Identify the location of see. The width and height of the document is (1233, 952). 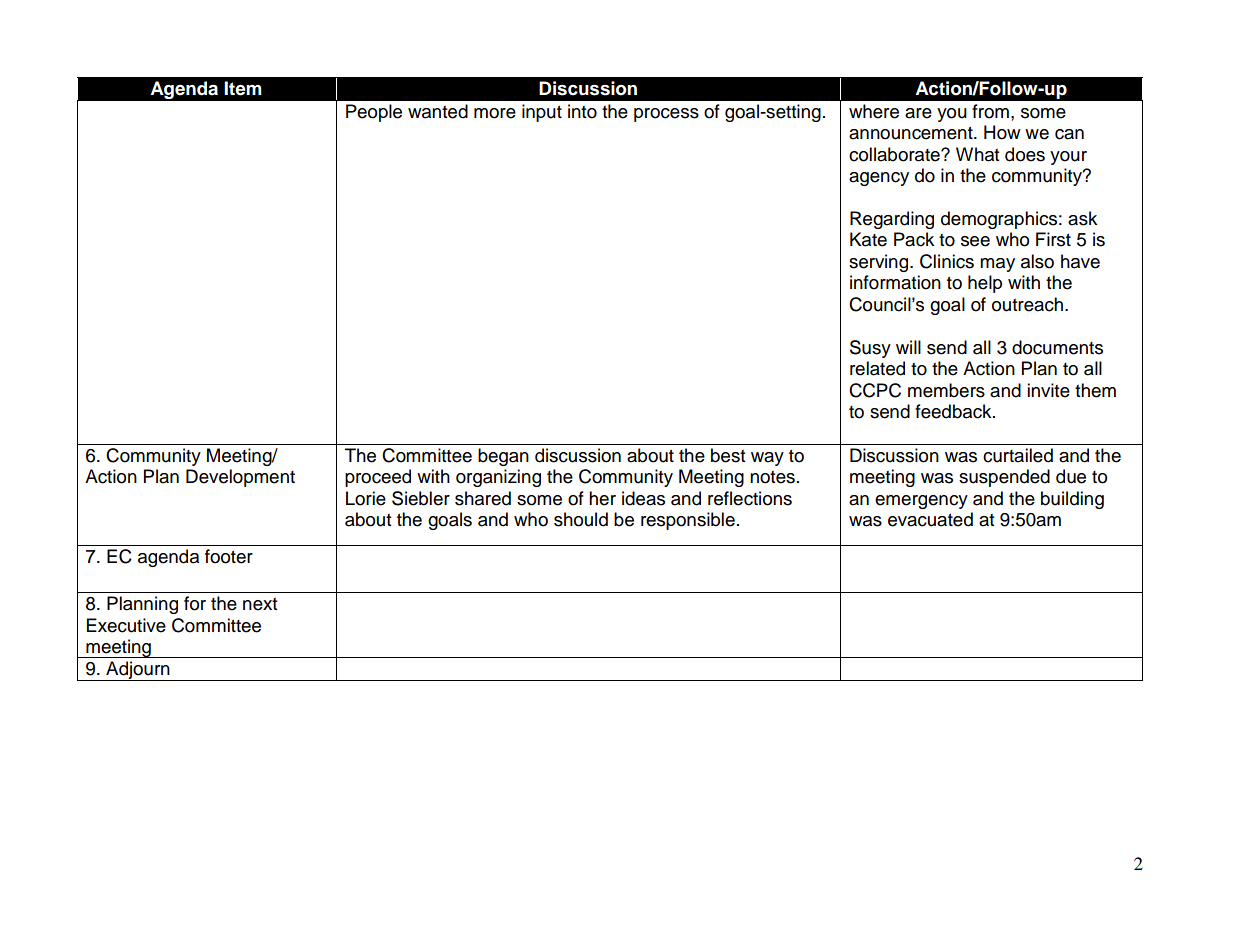
(975, 241).
